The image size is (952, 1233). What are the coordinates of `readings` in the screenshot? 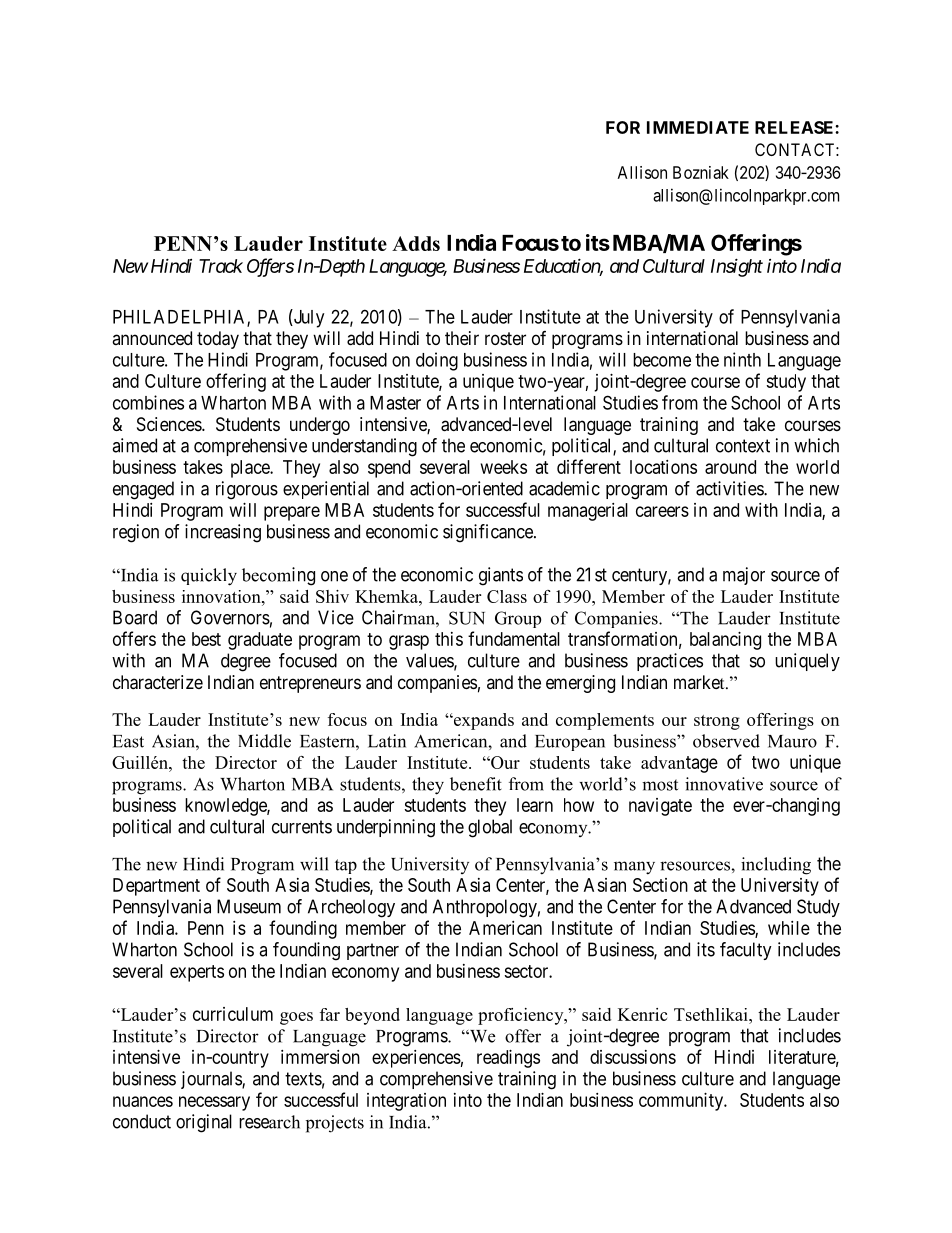 It's located at (508, 1059).
